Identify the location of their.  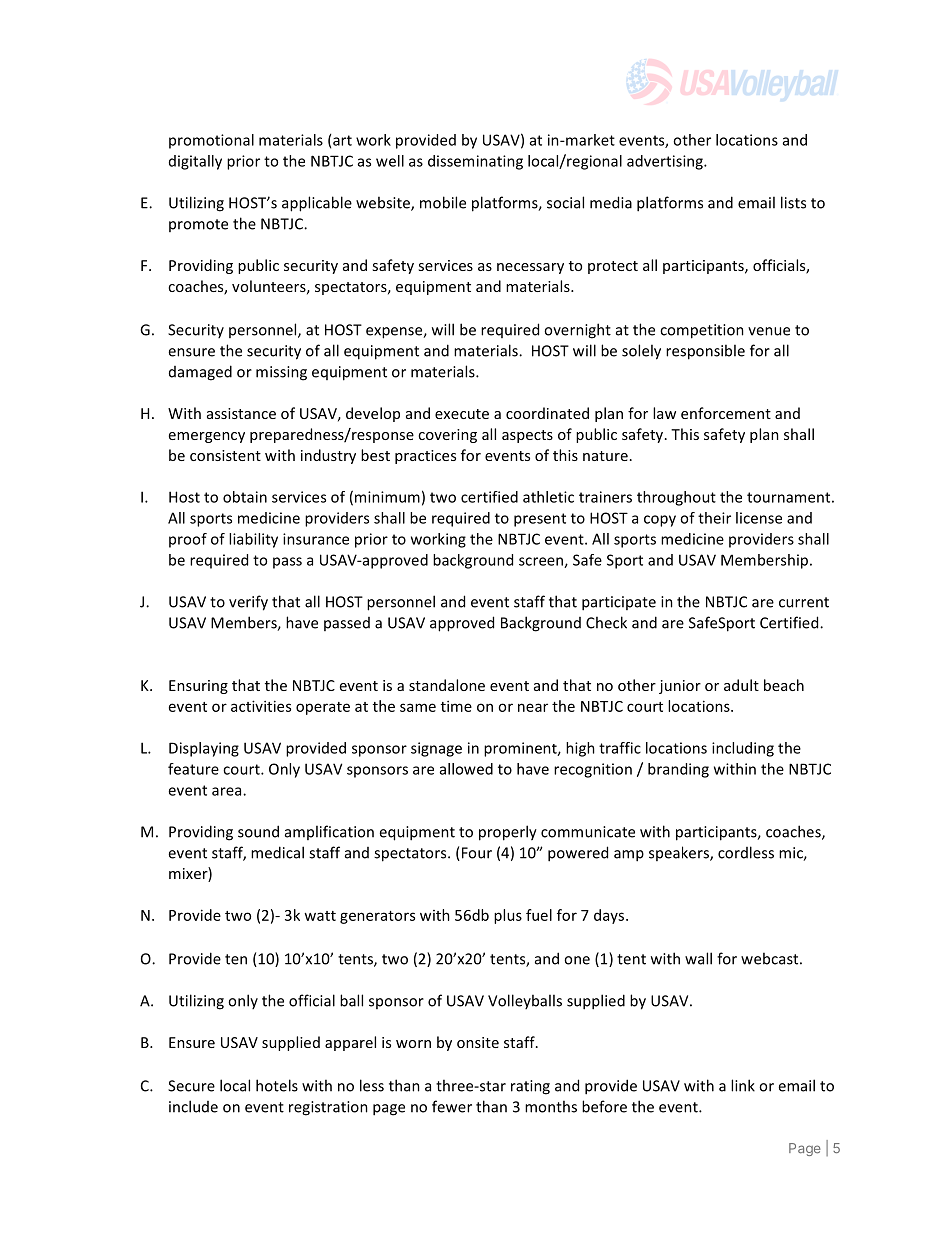
(714, 518).
